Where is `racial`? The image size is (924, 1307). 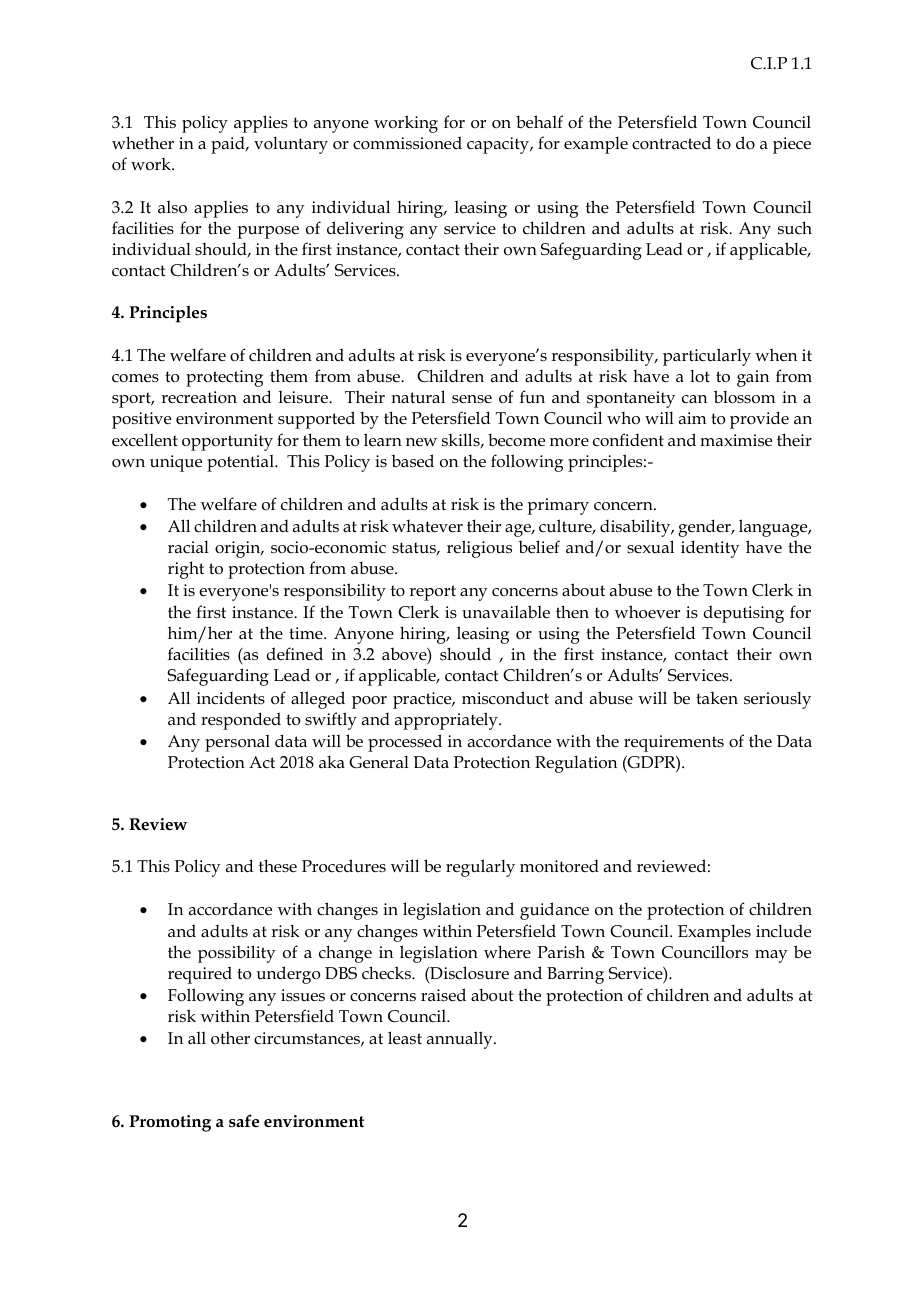
racial is located at coordinates (188, 546).
